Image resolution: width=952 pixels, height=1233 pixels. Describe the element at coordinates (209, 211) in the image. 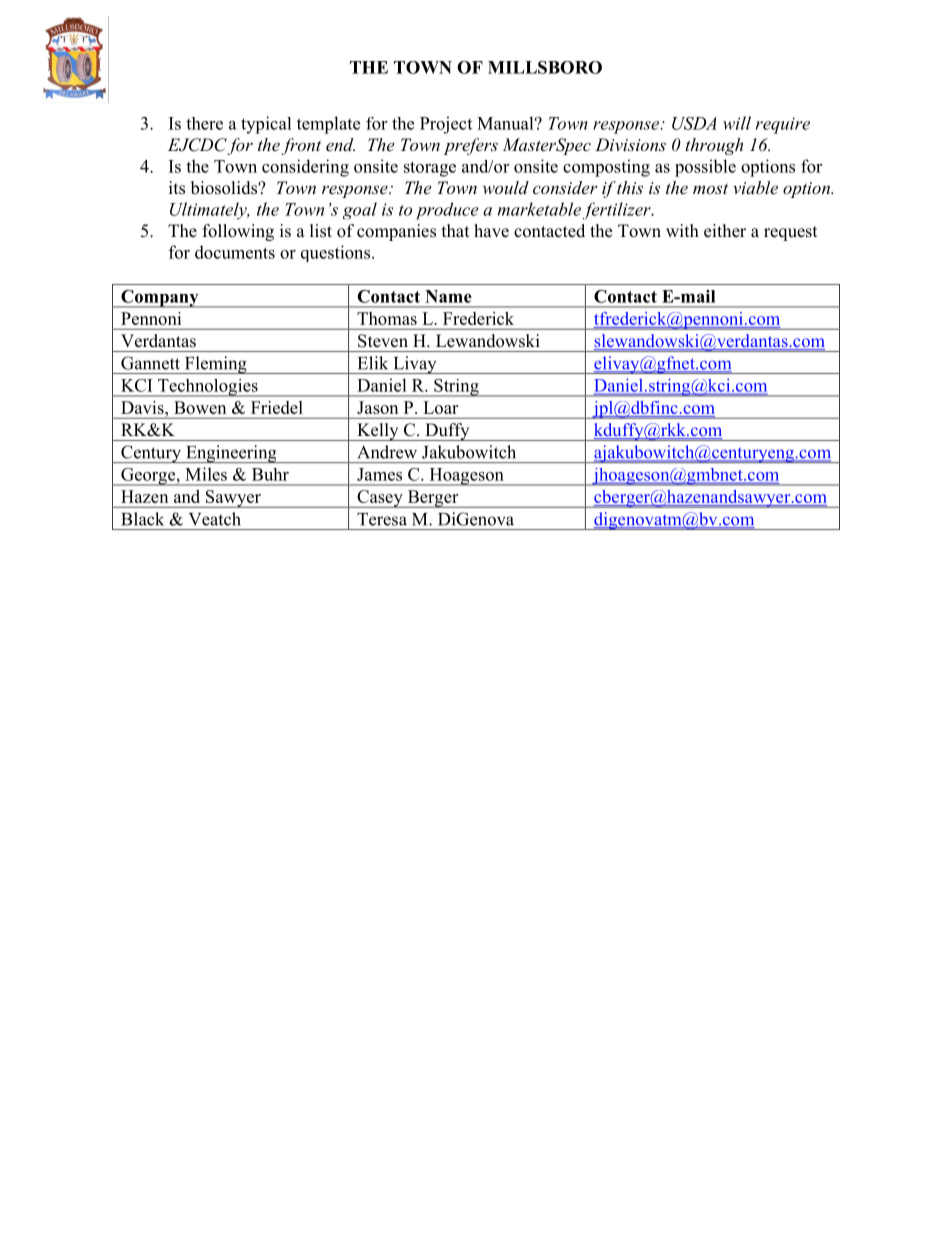

I see `Ultimately` at that location.
